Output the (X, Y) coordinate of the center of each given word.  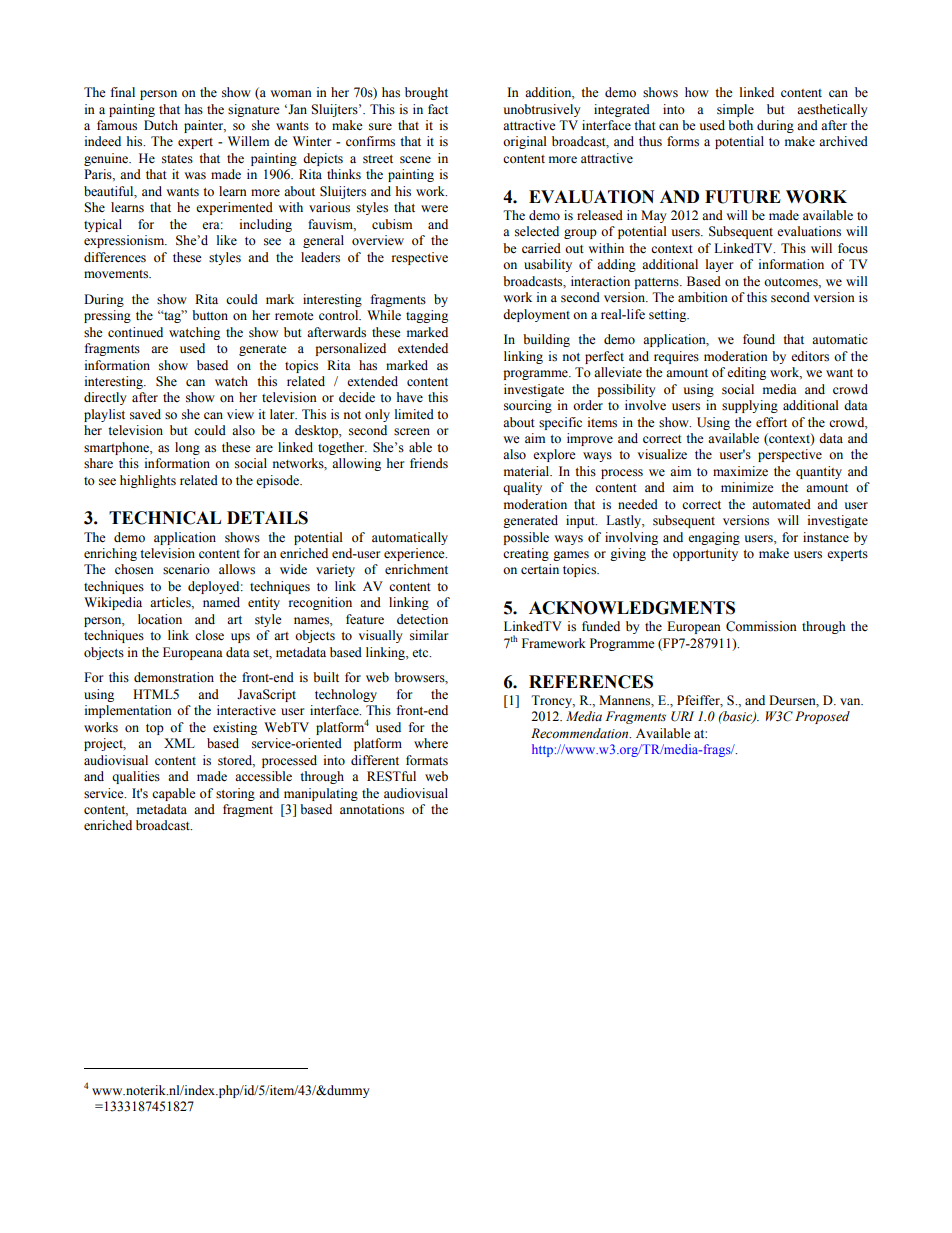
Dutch (161, 125)
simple (735, 110)
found (759, 339)
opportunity (705, 554)
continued (135, 332)
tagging (427, 316)
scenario (186, 569)
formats (427, 760)
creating (526, 554)
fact (438, 109)
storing (235, 794)
